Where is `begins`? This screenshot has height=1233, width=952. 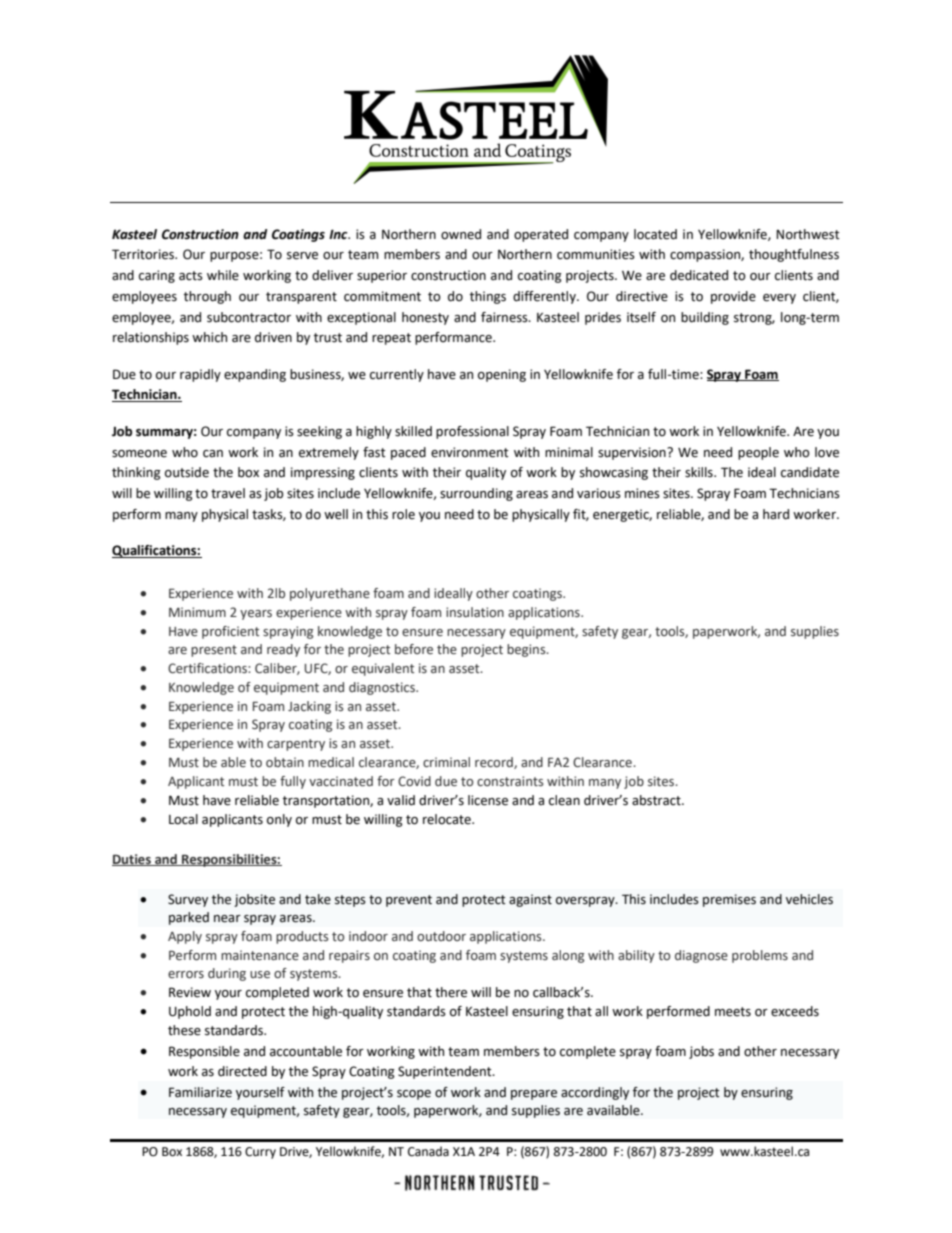 begins is located at coordinates (527, 650).
